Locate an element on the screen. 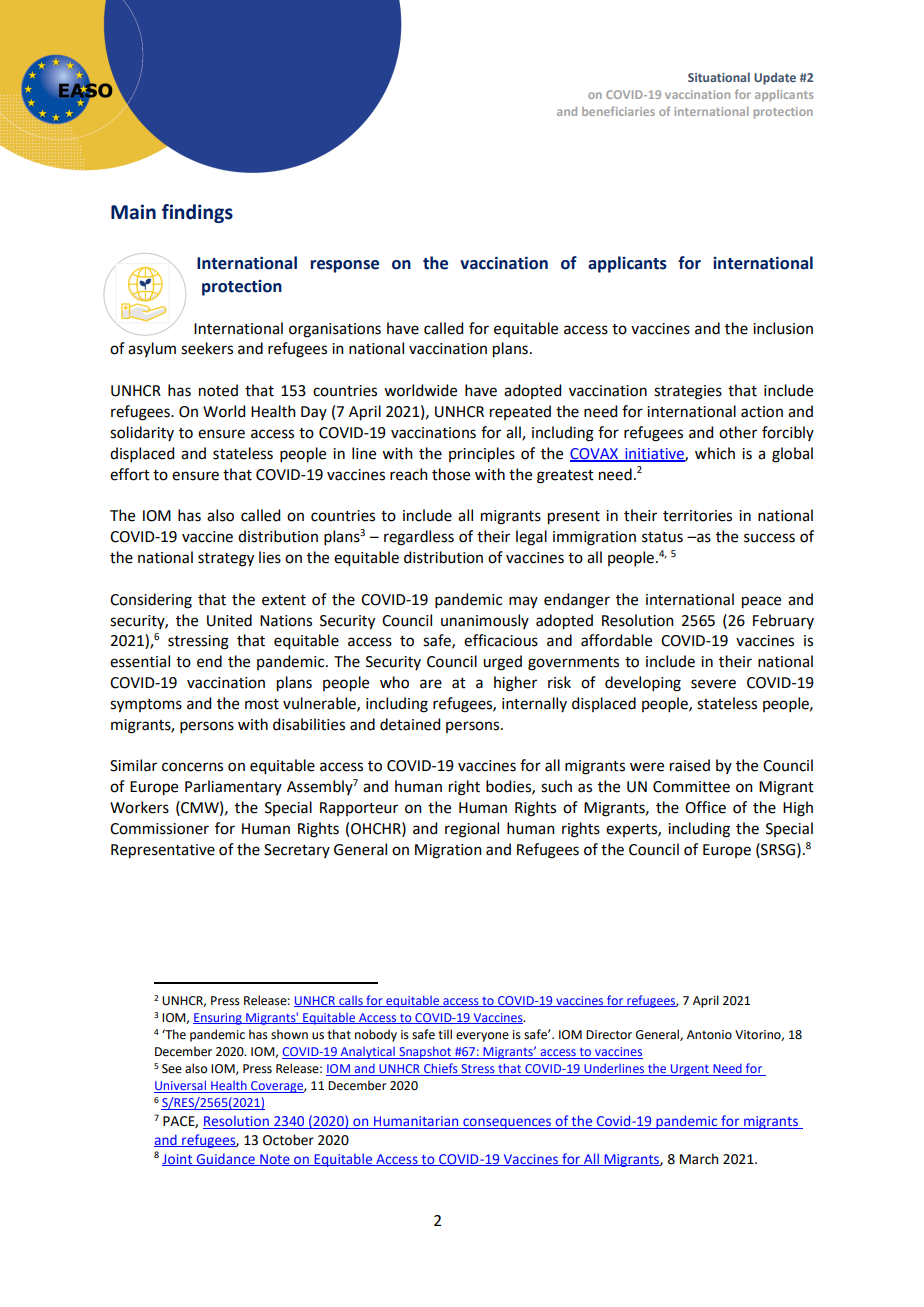  beneficiaries is located at coordinates (618, 111).
